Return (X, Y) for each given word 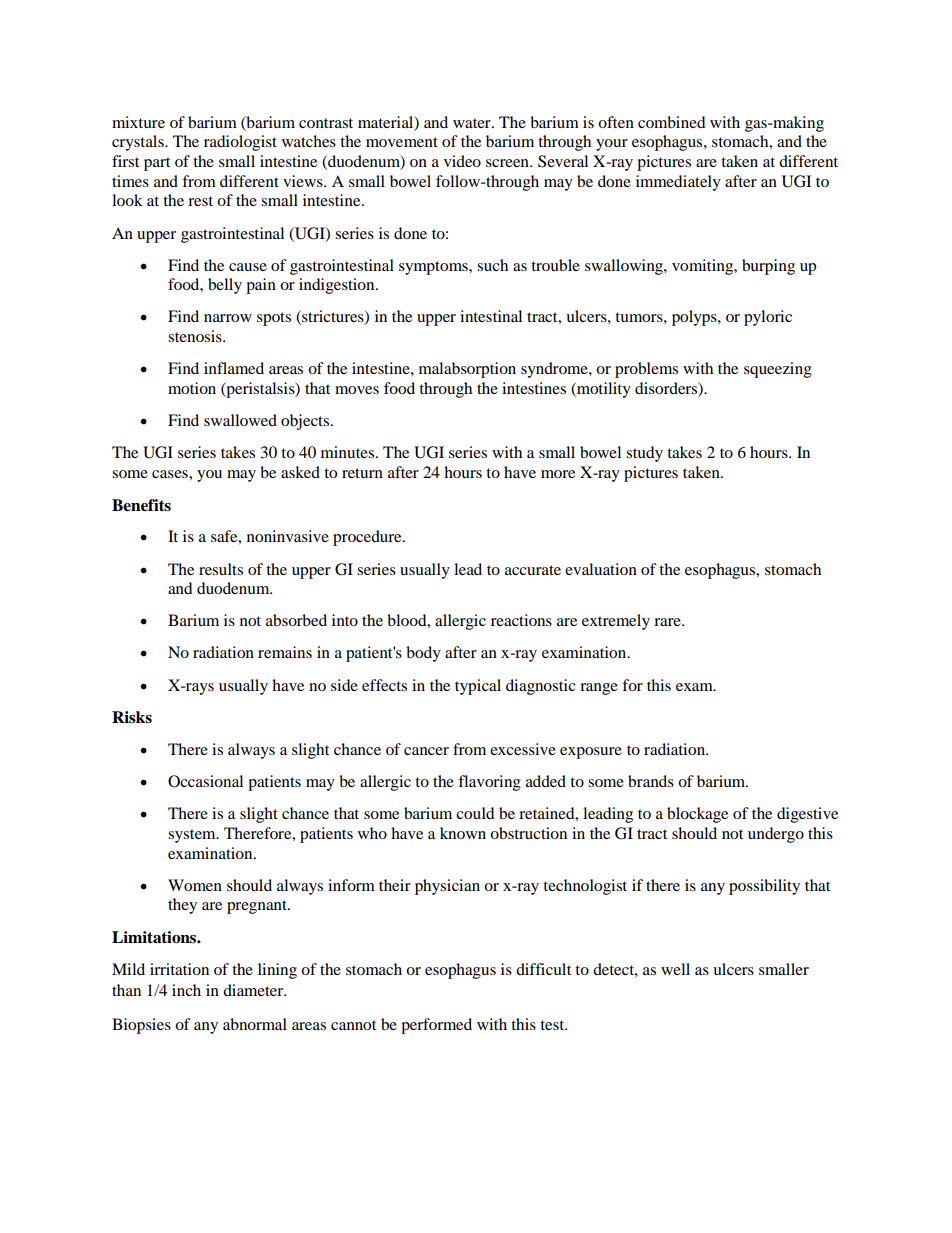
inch (186, 990)
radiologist (240, 143)
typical (478, 687)
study (644, 454)
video (462, 161)
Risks (132, 717)
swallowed (240, 420)
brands (651, 781)
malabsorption (467, 370)
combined (672, 122)
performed (436, 1026)
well (675, 969)
